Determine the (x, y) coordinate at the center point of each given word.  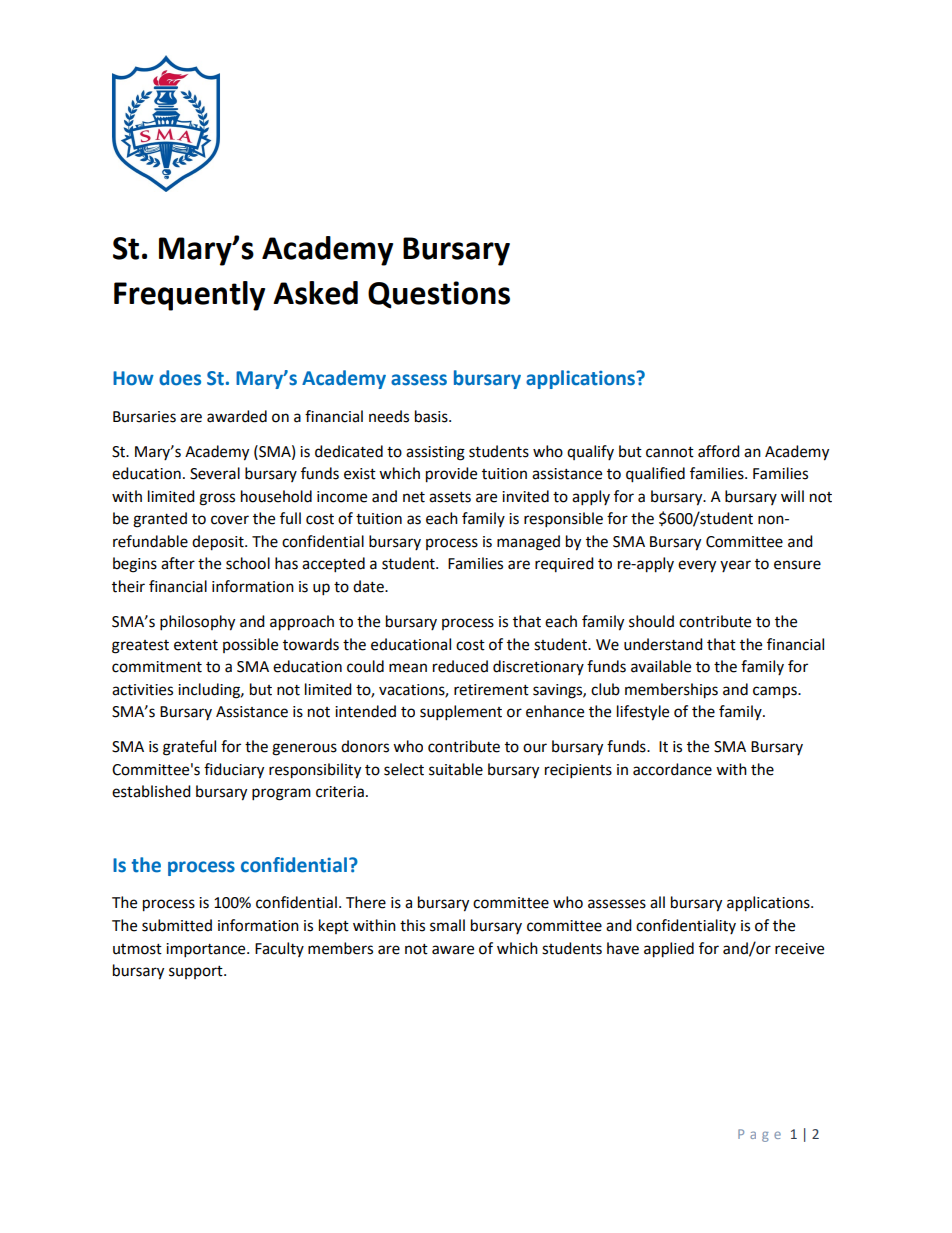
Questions (439, 295)
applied (669, 950)
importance (207, 950)
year (735, 566)
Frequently (189, 296)
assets (450, 497)
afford (719, 451)
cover (230, 520)
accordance (672, 769)
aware (453, 950)
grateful (189, 748)
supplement (461, 713)
